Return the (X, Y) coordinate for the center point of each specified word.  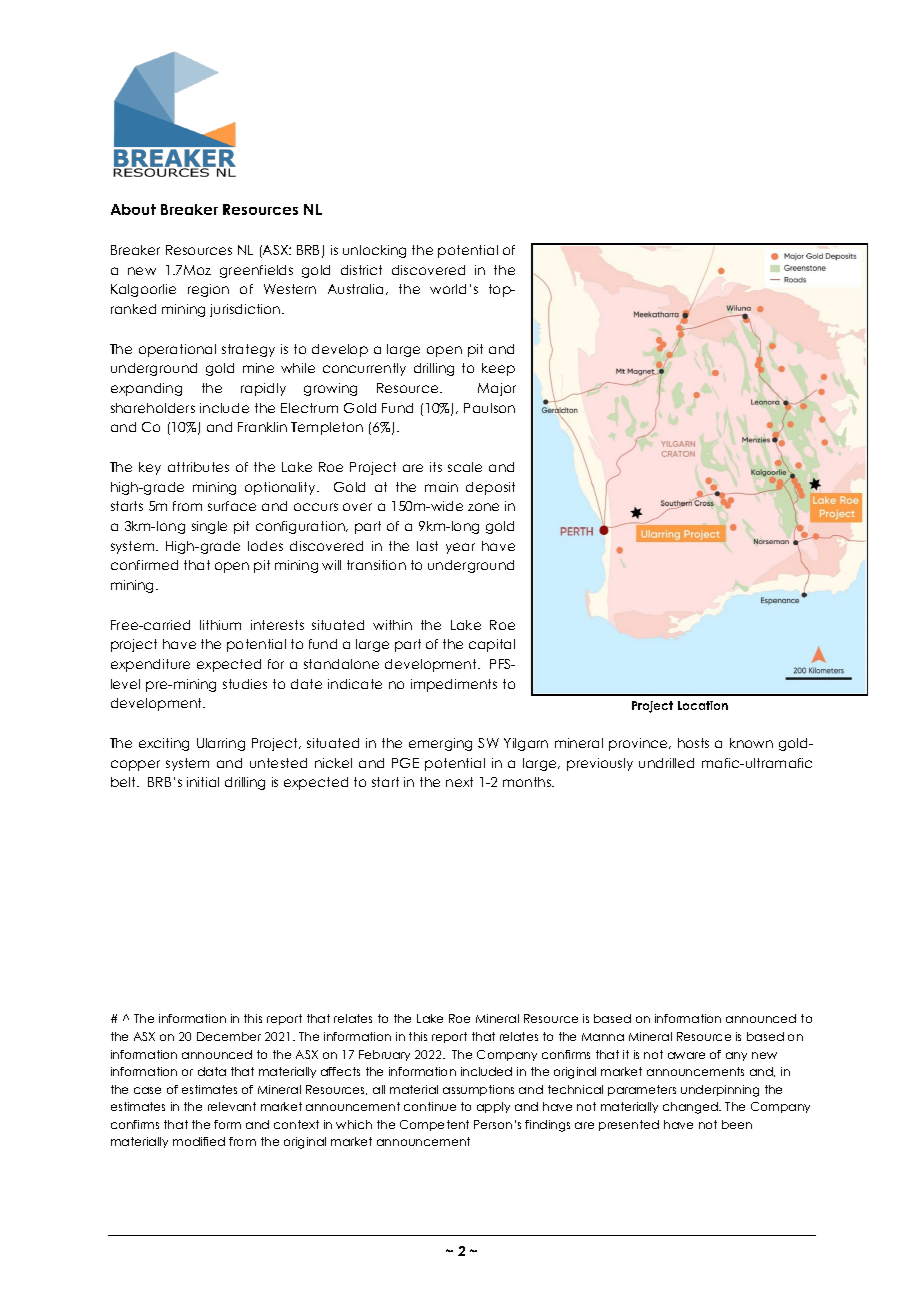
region (208, 290)
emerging (440, 744)
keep (498, 369)
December (229, 1036)
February (384, 1055)
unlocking (374, 251)
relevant (232, 1106)
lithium (220, 625)
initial (203, 782)
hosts (693, 743)
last (427, 546)
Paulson (489, 408)
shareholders (153, 408)
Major (497, 389)
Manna (603, 1037)
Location (703, 705)
